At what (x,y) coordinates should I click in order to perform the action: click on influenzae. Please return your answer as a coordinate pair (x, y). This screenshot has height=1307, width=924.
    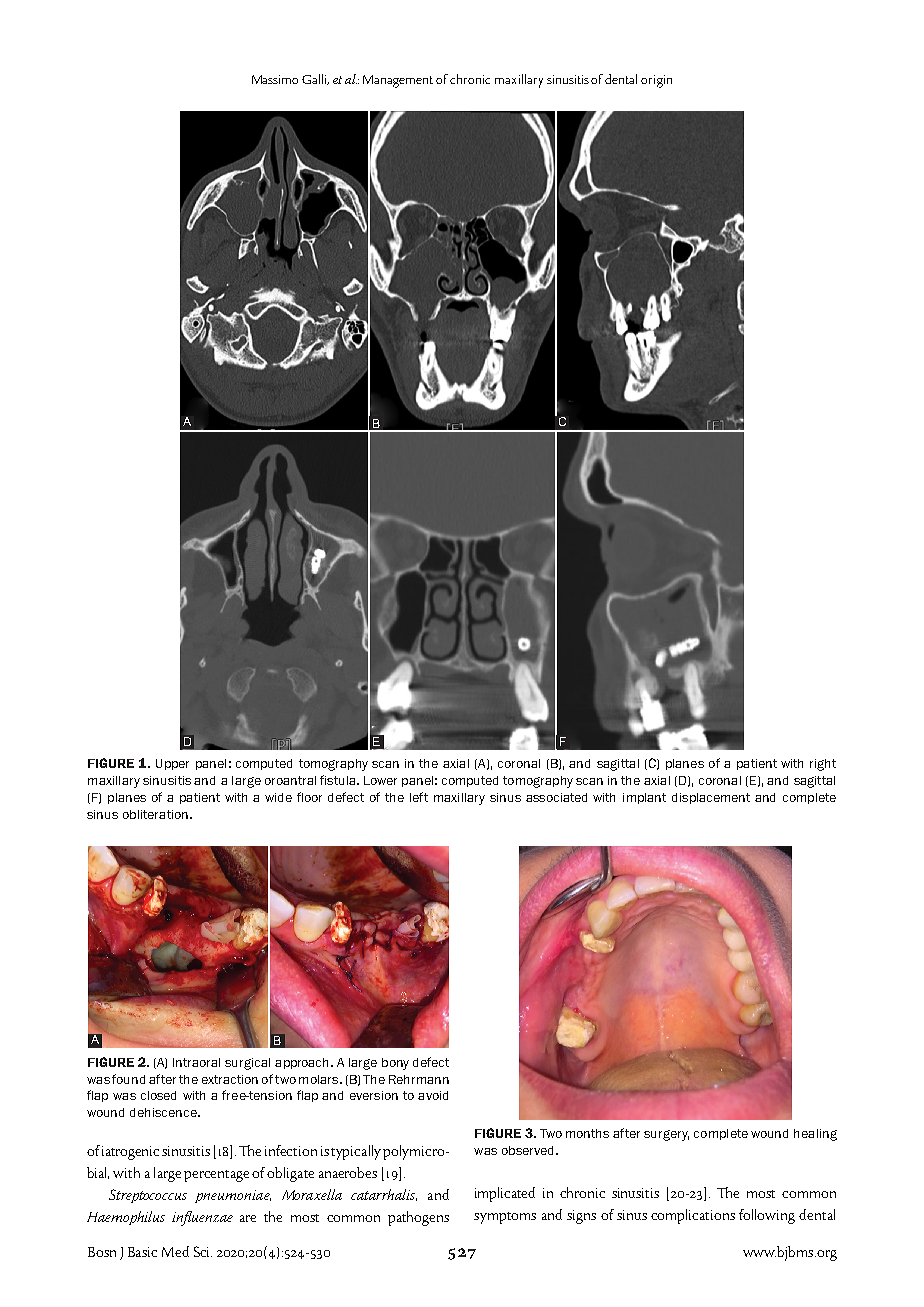
    Looking at the image, I should click on (202, 1218).
